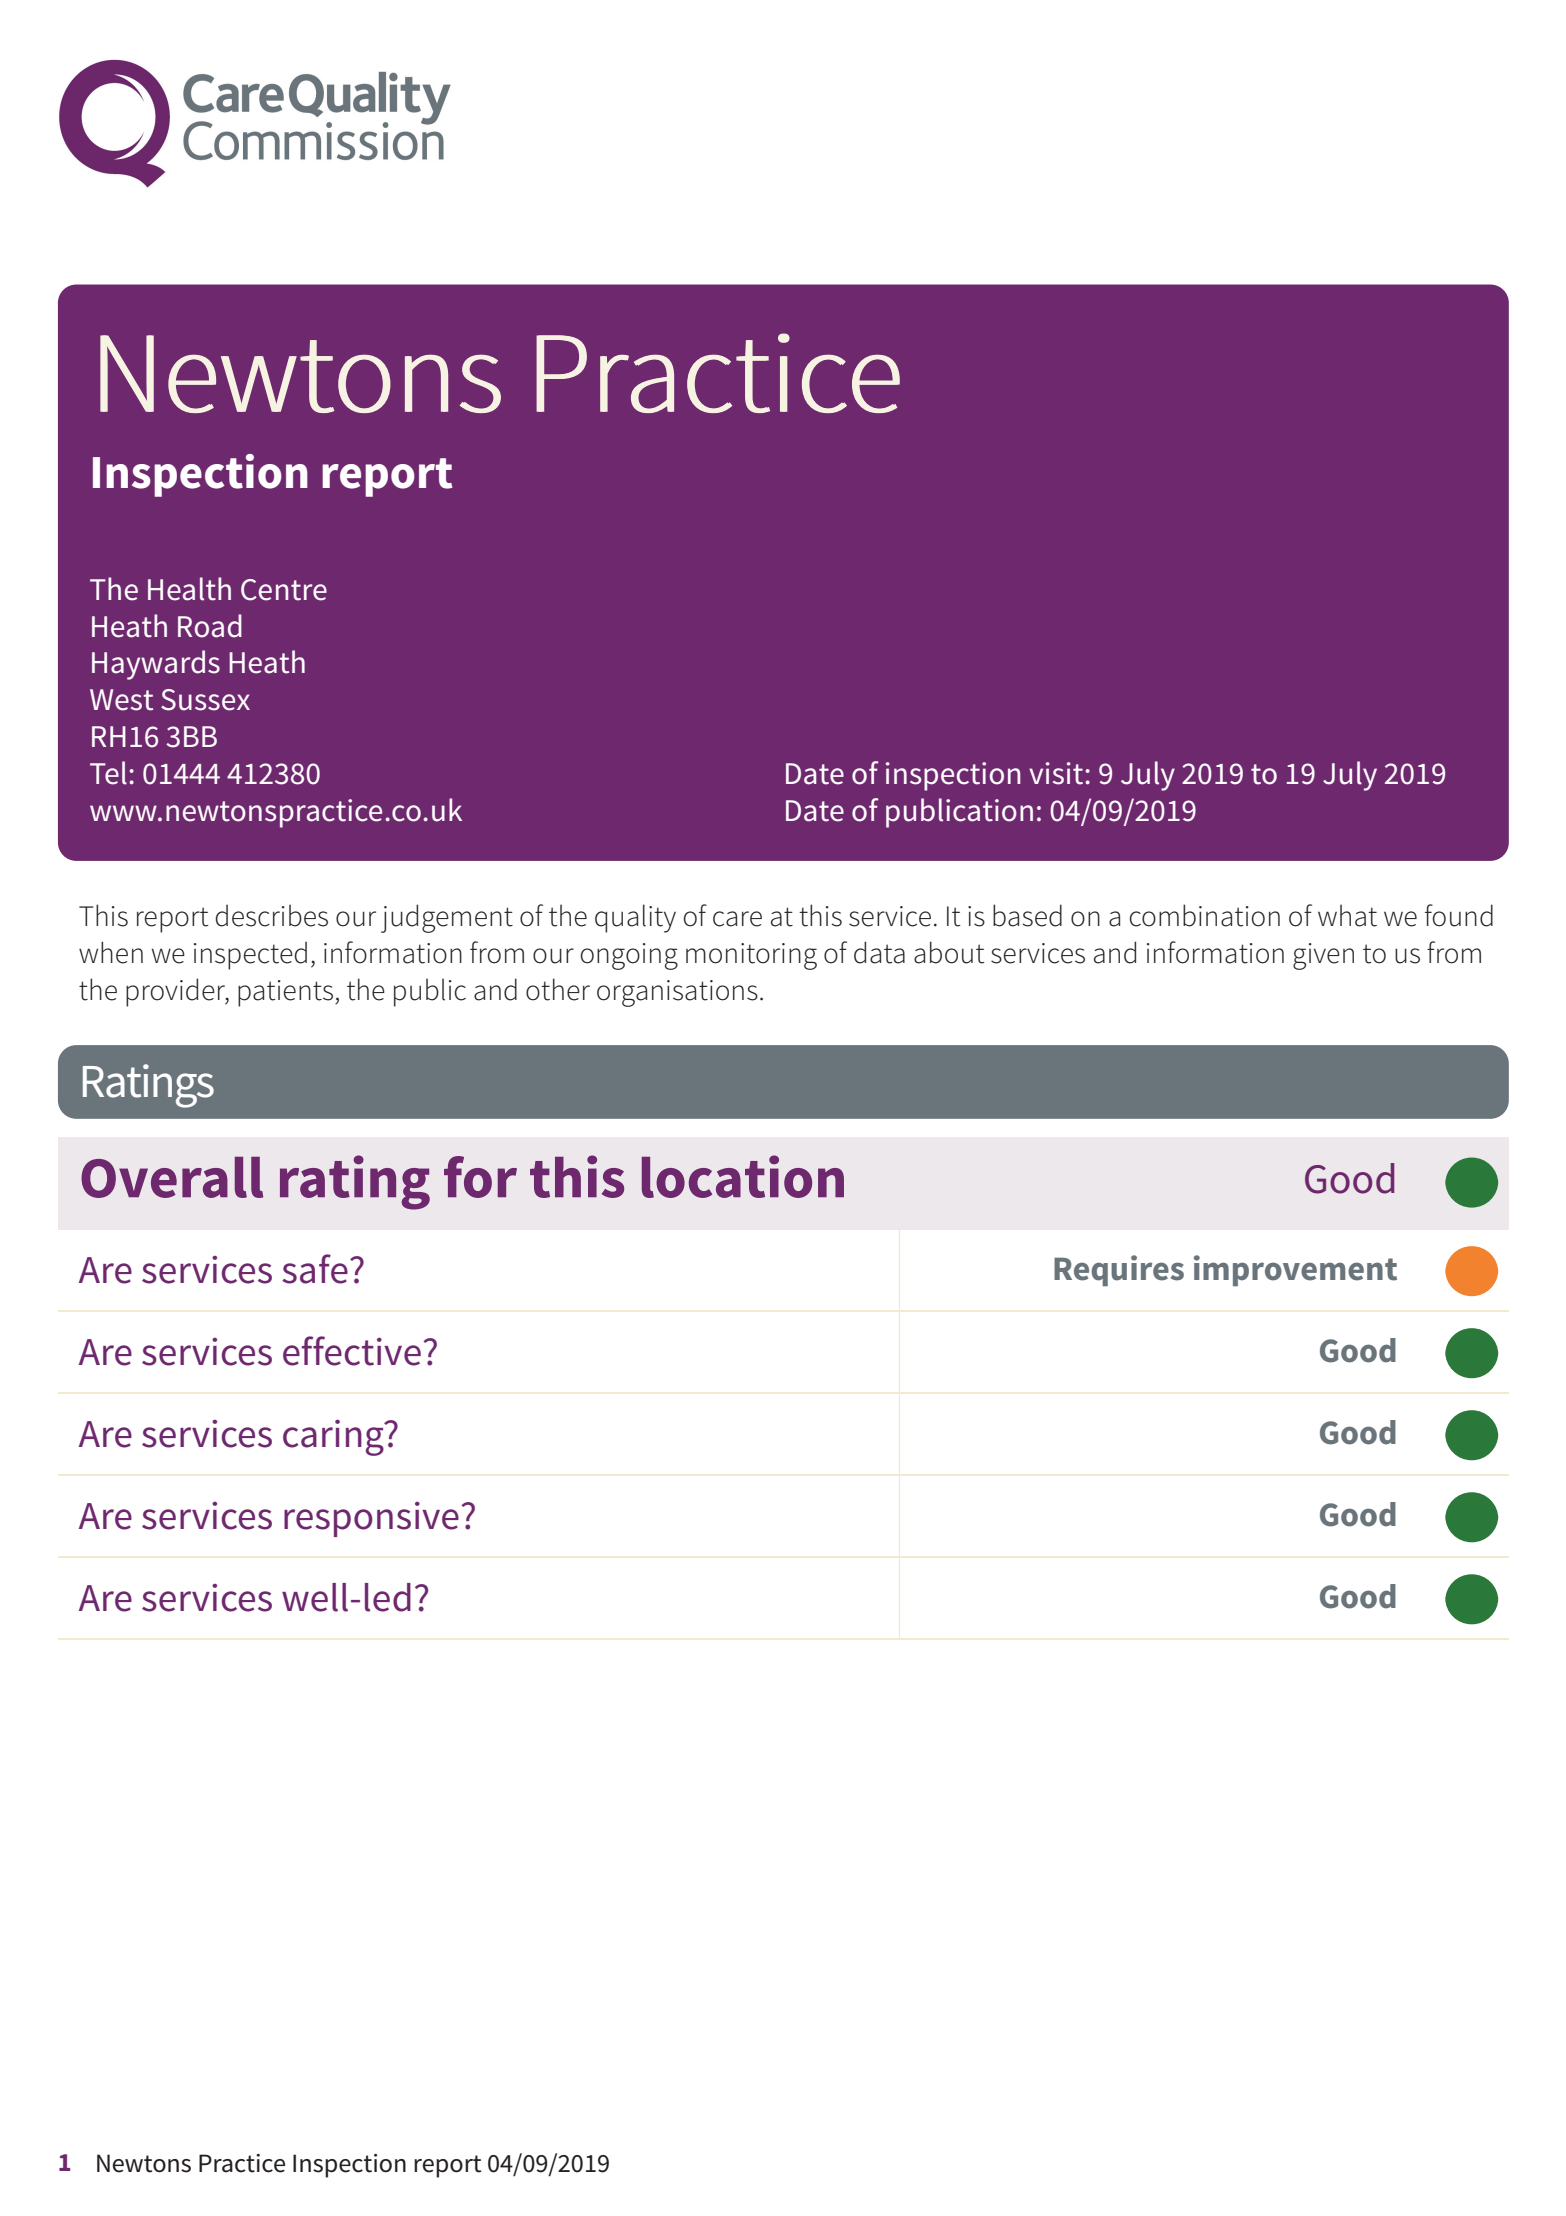 The image size is (1566, 2216). What do you see at coordinates (285, 993) in the screenshot?
I see `patients` at bounding box center [285, 993].
